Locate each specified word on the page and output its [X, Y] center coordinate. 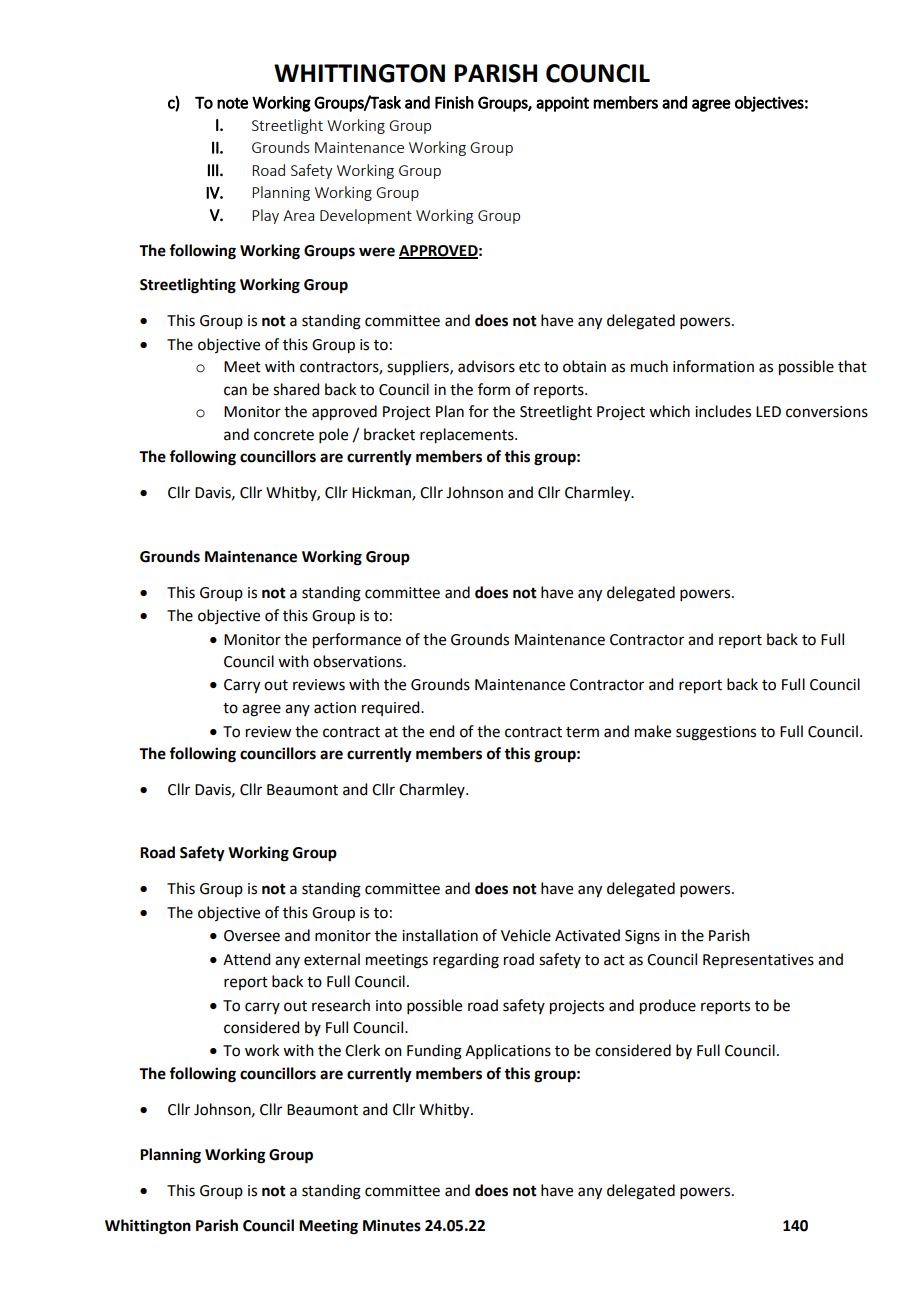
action [335, 708]
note [232, 103]
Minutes [392, 1225]
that [852, 366]
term [582, 732]
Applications [508, 1051]
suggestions [716, 733]
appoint [562, 104]
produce [668, 1007]
